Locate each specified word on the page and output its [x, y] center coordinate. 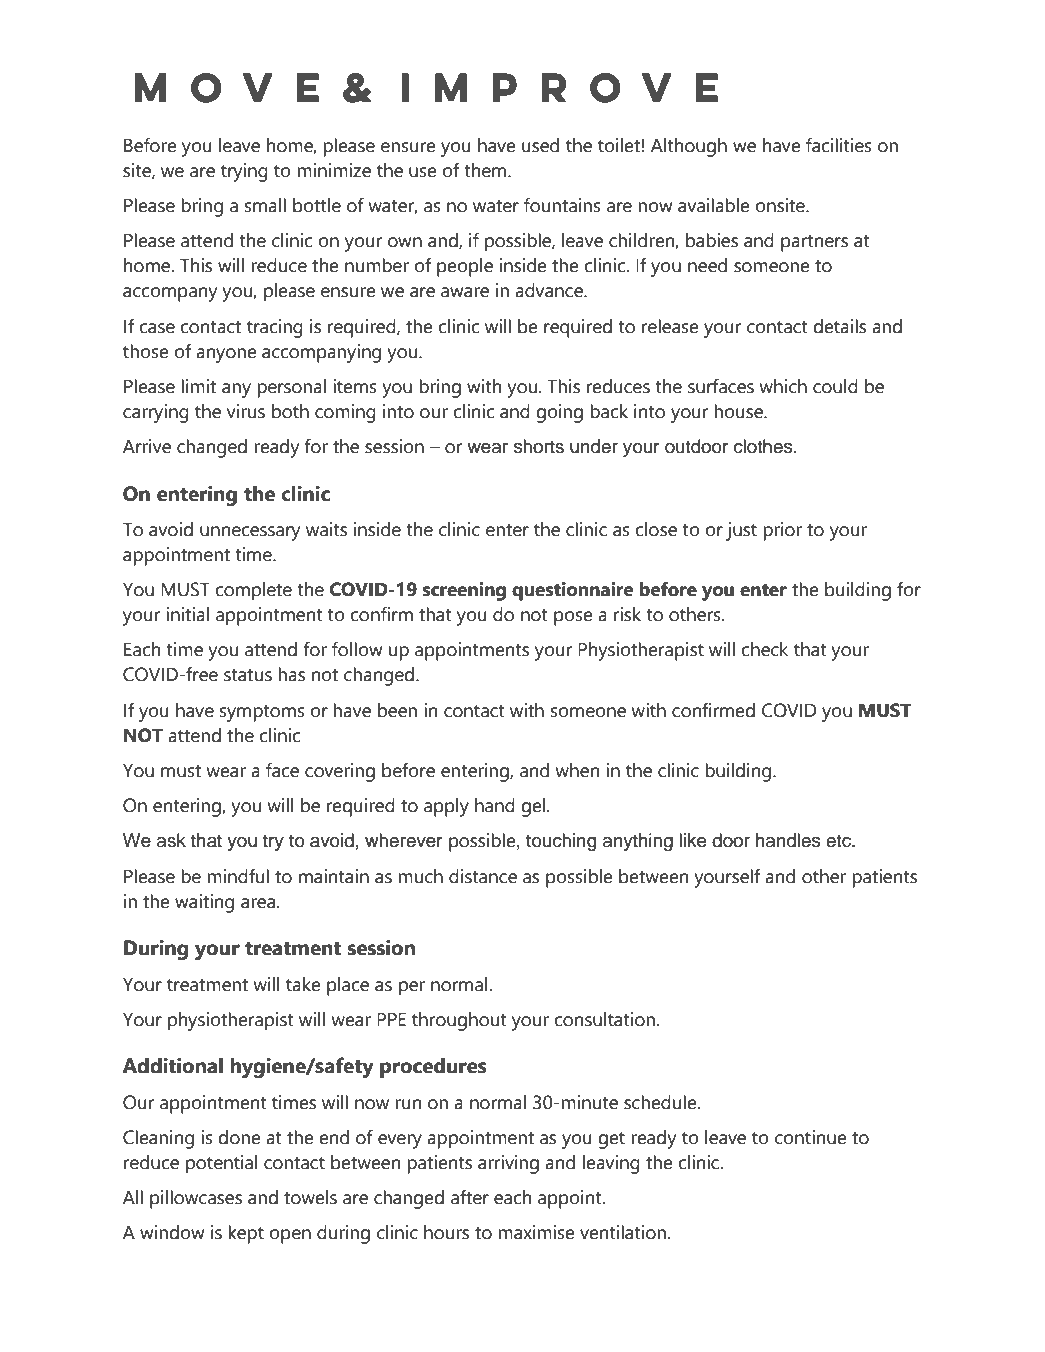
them [486, 170]
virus [246, 411]
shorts [539, 446]
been [397, 710]
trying [244, 172]
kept [246, 1234]
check [764, 649]
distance [483, 876]
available [714, 205]
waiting [204, 903]
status [248, 675]
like [693, 840]
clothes [764, 446]
